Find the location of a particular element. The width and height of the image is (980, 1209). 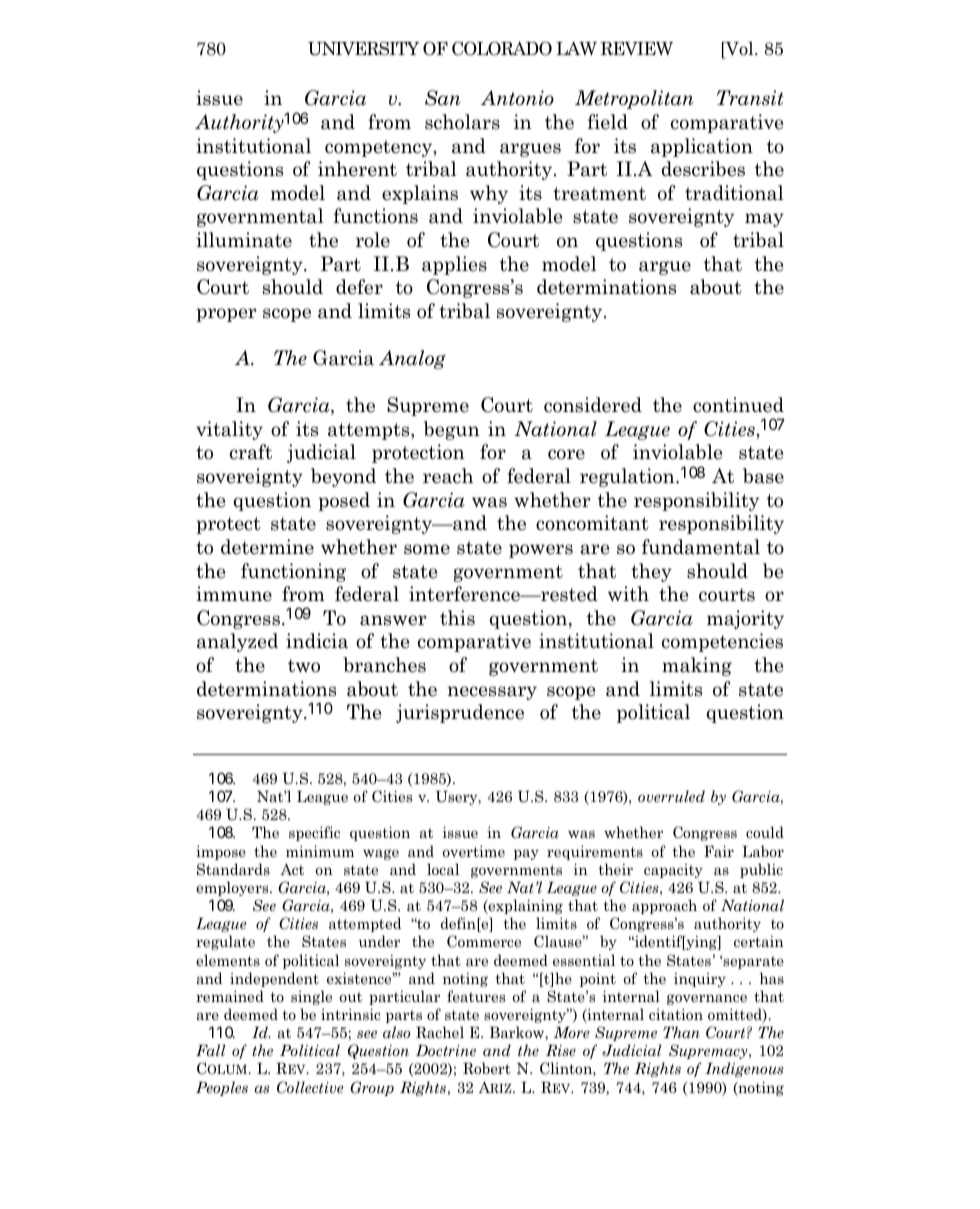

powers is located at coordinates (541, 551).
